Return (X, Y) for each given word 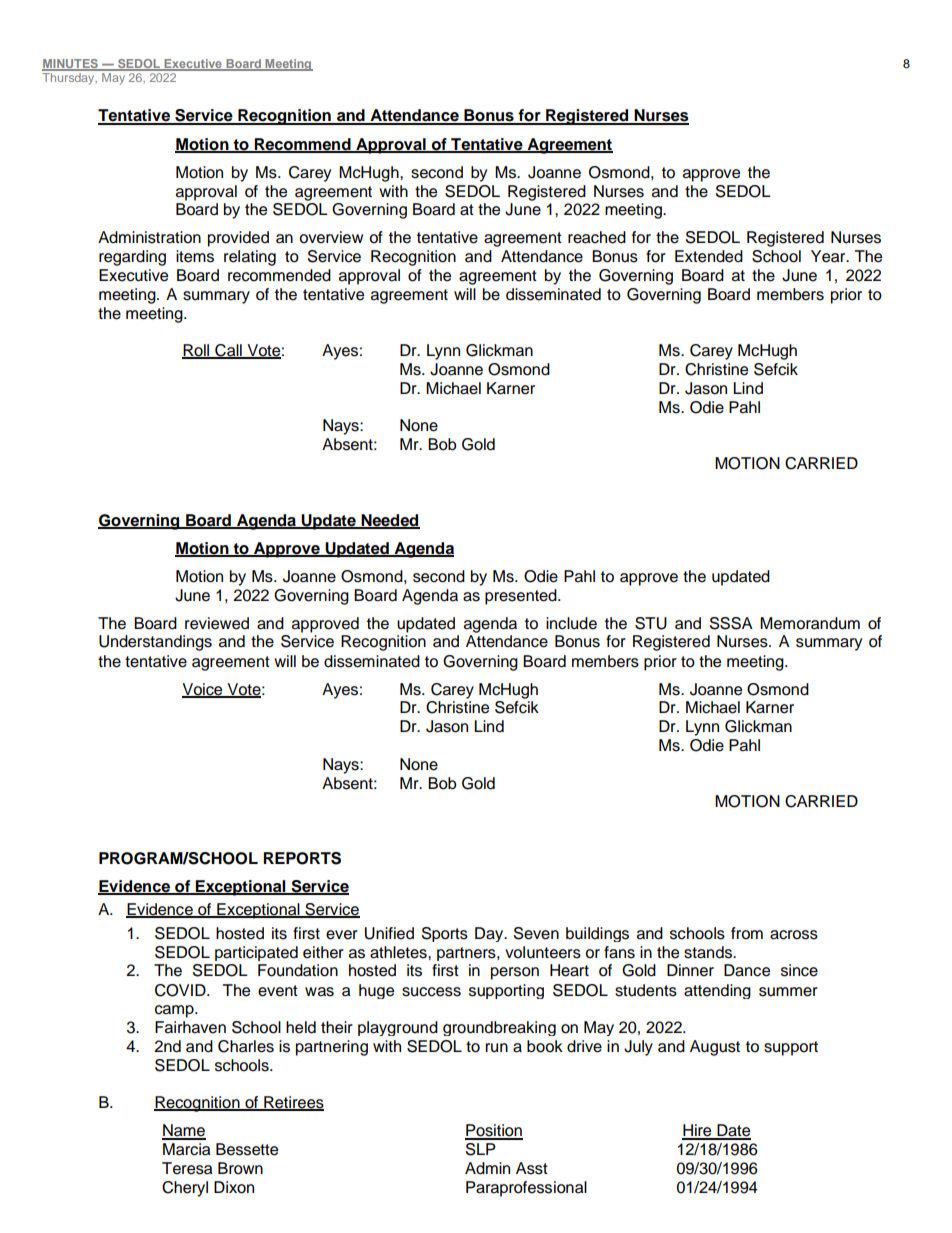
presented (522, 597)
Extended (709, 256)
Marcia (186, 1149)
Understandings (155, 643)
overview (331, 237)
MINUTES (71, 64)
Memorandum (810, 623)
